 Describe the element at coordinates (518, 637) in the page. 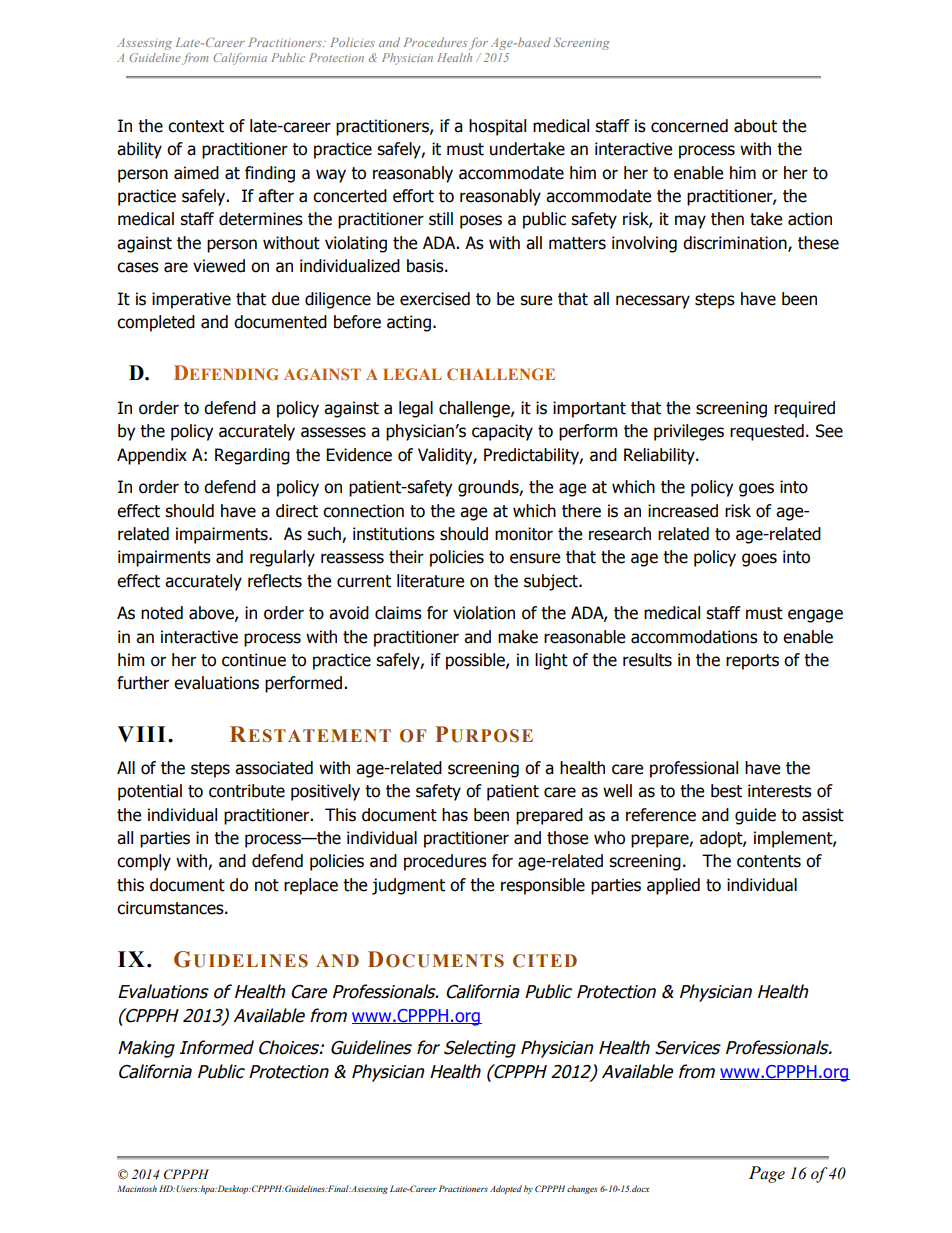

I see `make` at that location.
